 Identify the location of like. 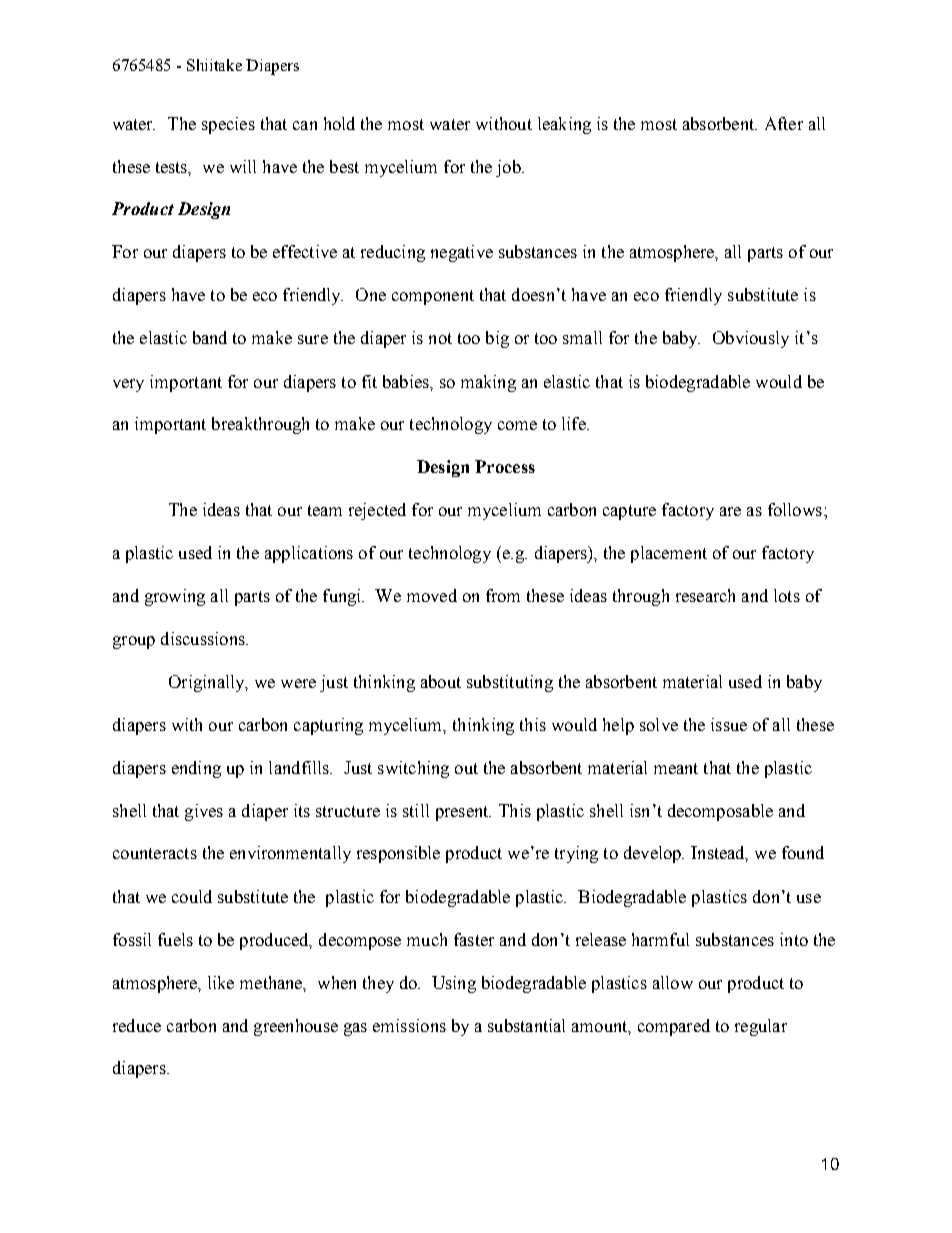
(221, 982).
